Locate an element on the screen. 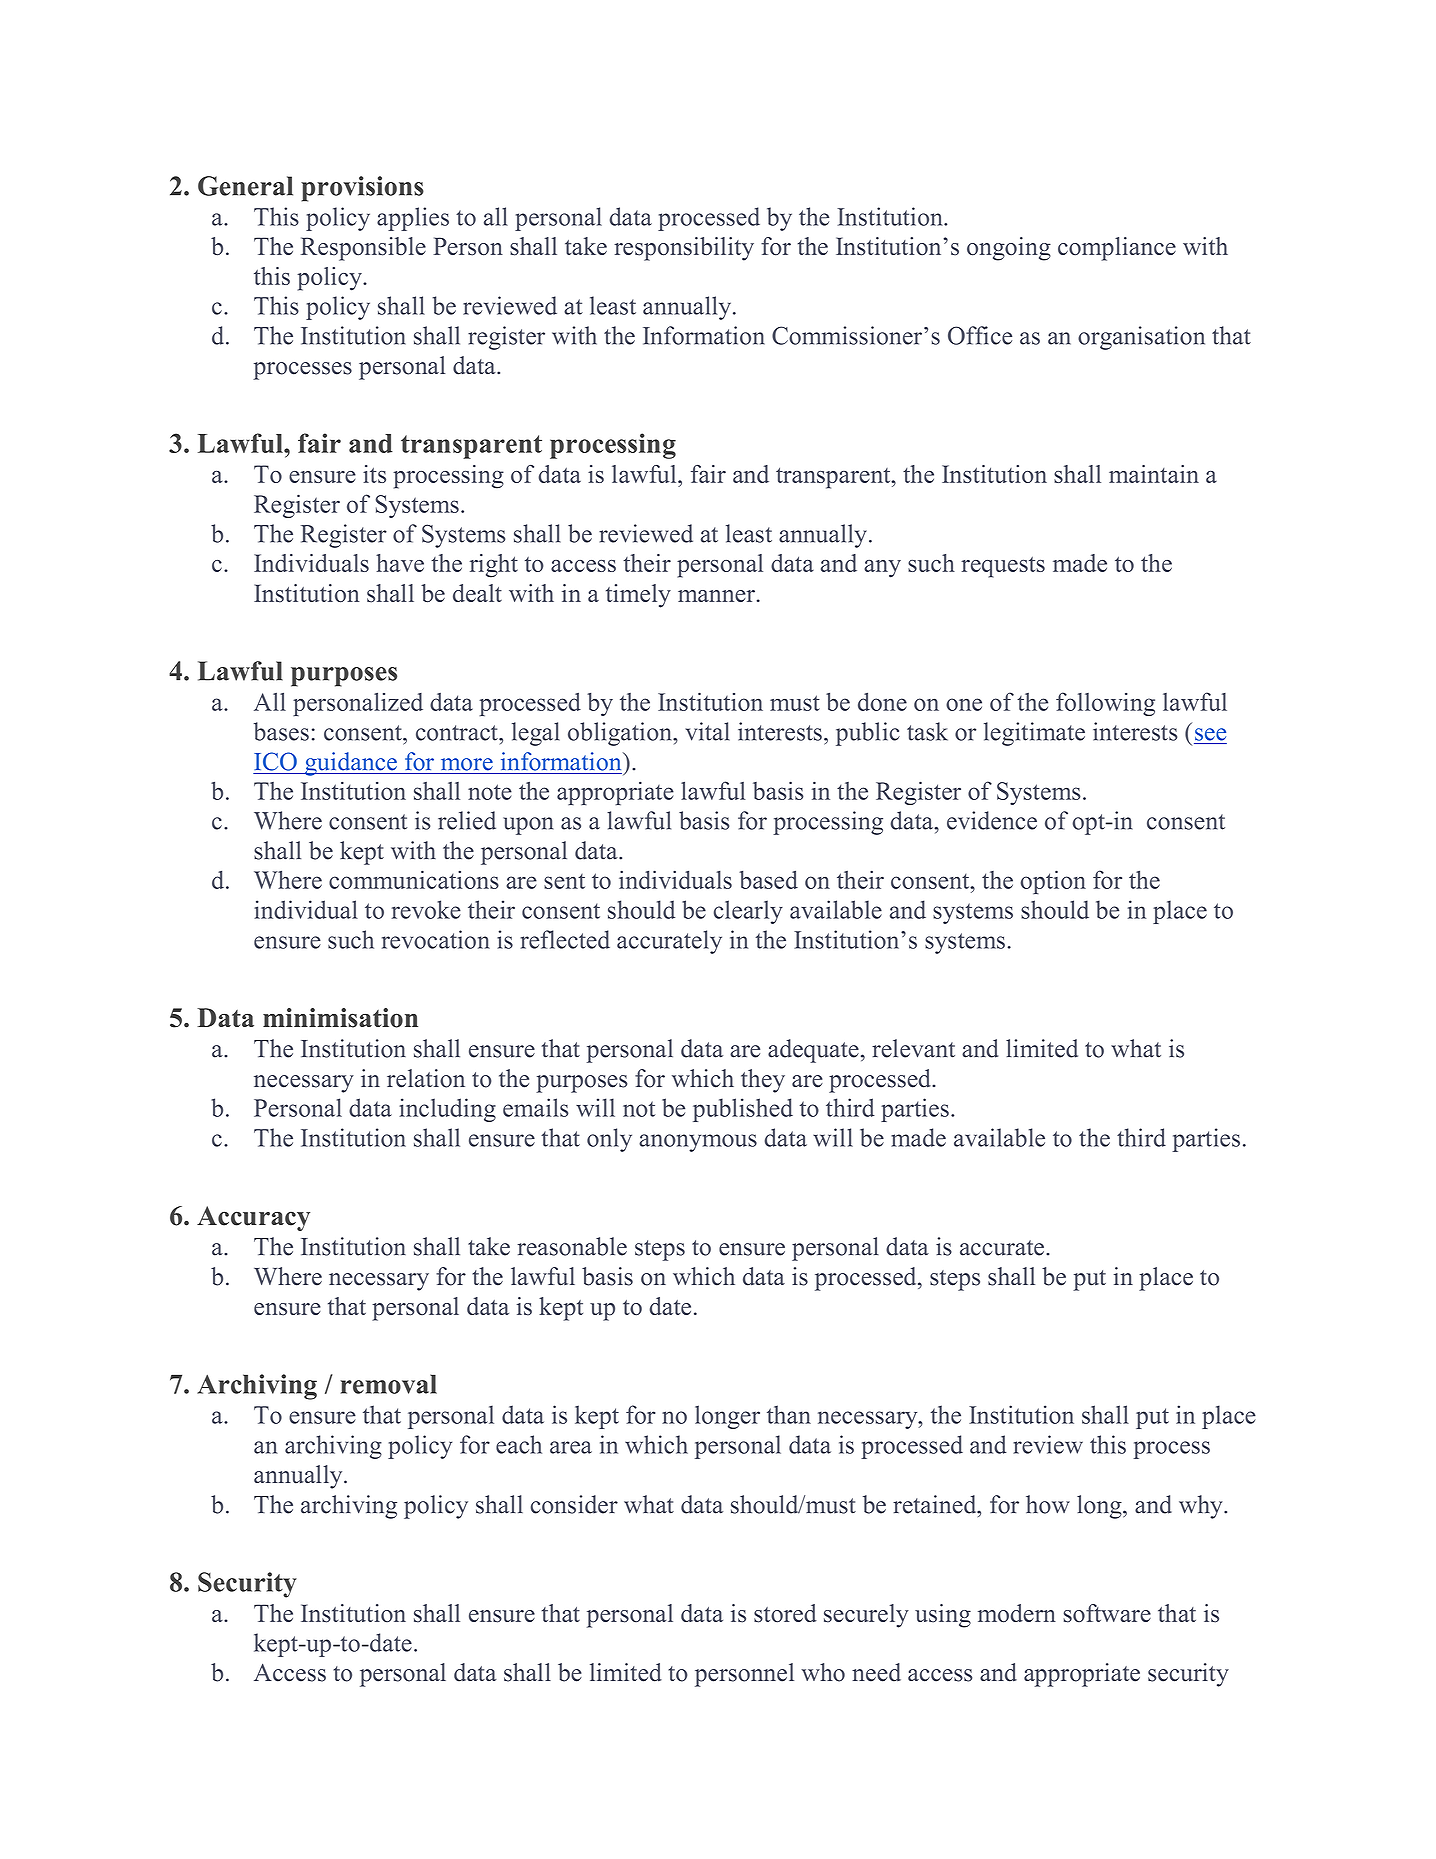  stored is located at coordinates (785, 1613).
